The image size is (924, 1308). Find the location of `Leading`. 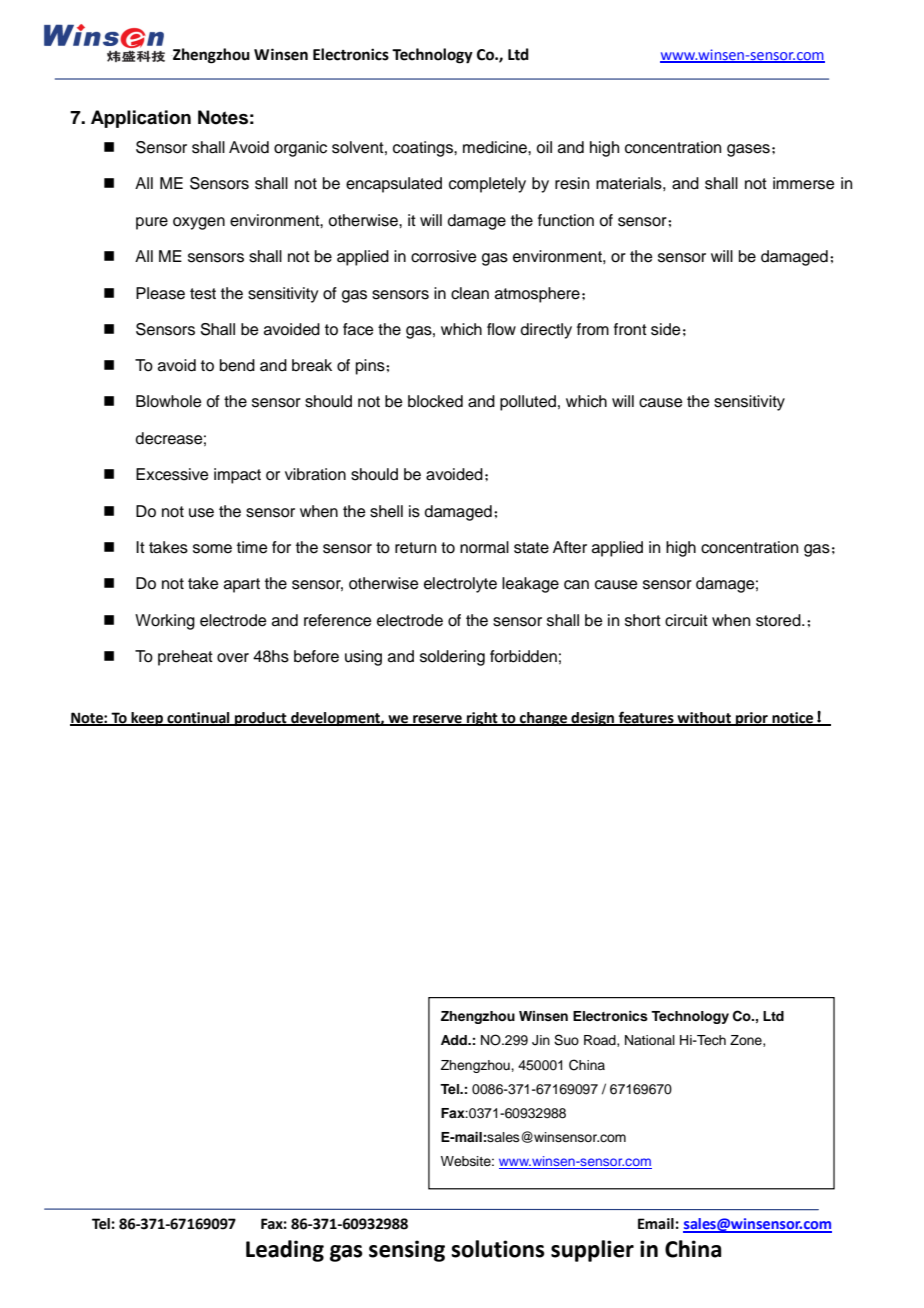

Leading is located at coordinates (285, 1251).
